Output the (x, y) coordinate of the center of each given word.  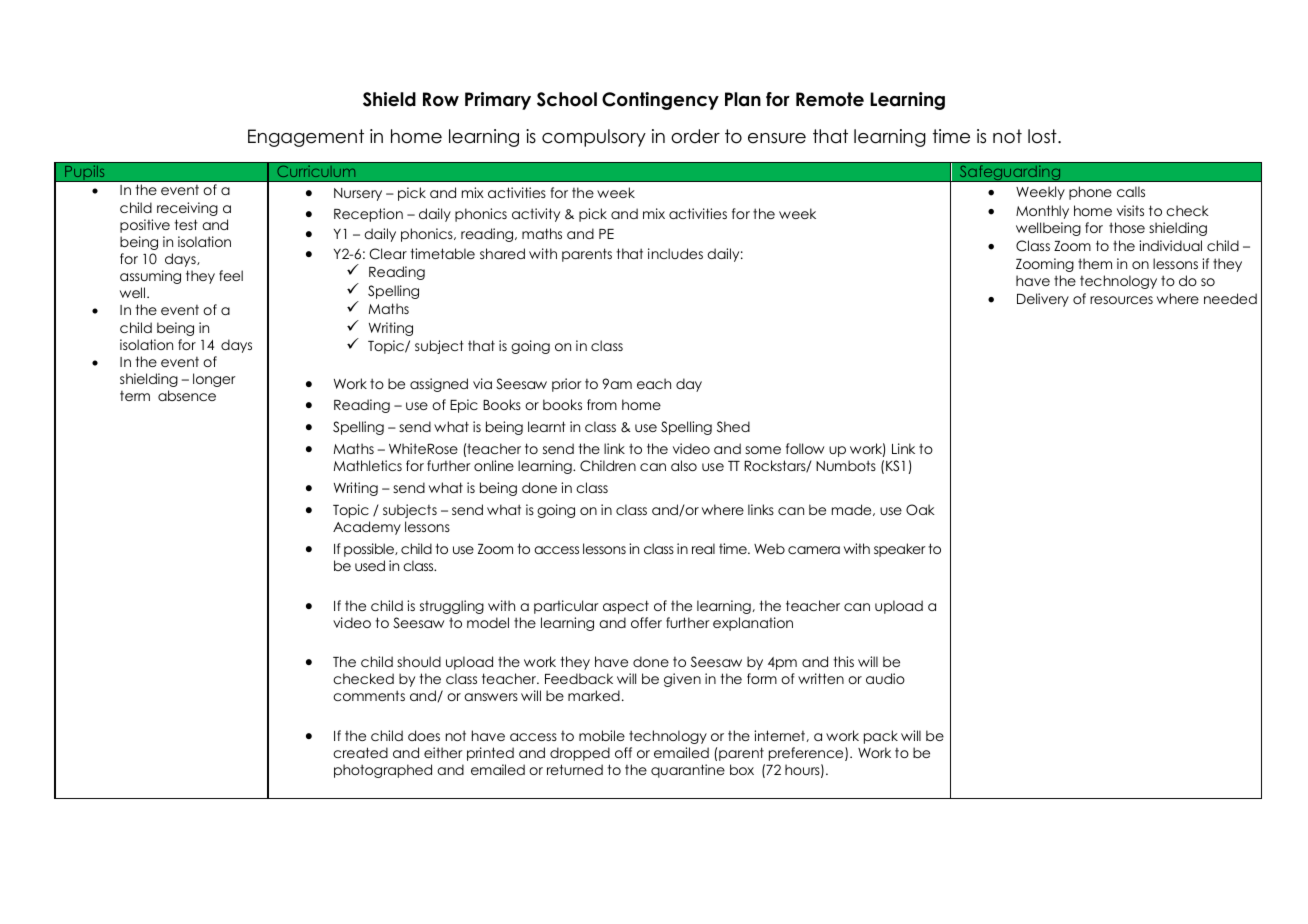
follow (805, 448)
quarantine (688, 771)
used (370, 565)
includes (675, 253)
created (360, 752)
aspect (626, 607)
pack (881, 737)
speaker (900, 550)
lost (1043, 136)
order (695, 136)
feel (231, 275)
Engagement (306, 138)
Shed (733, 427)
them (1095, 263)
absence (187, 395)
